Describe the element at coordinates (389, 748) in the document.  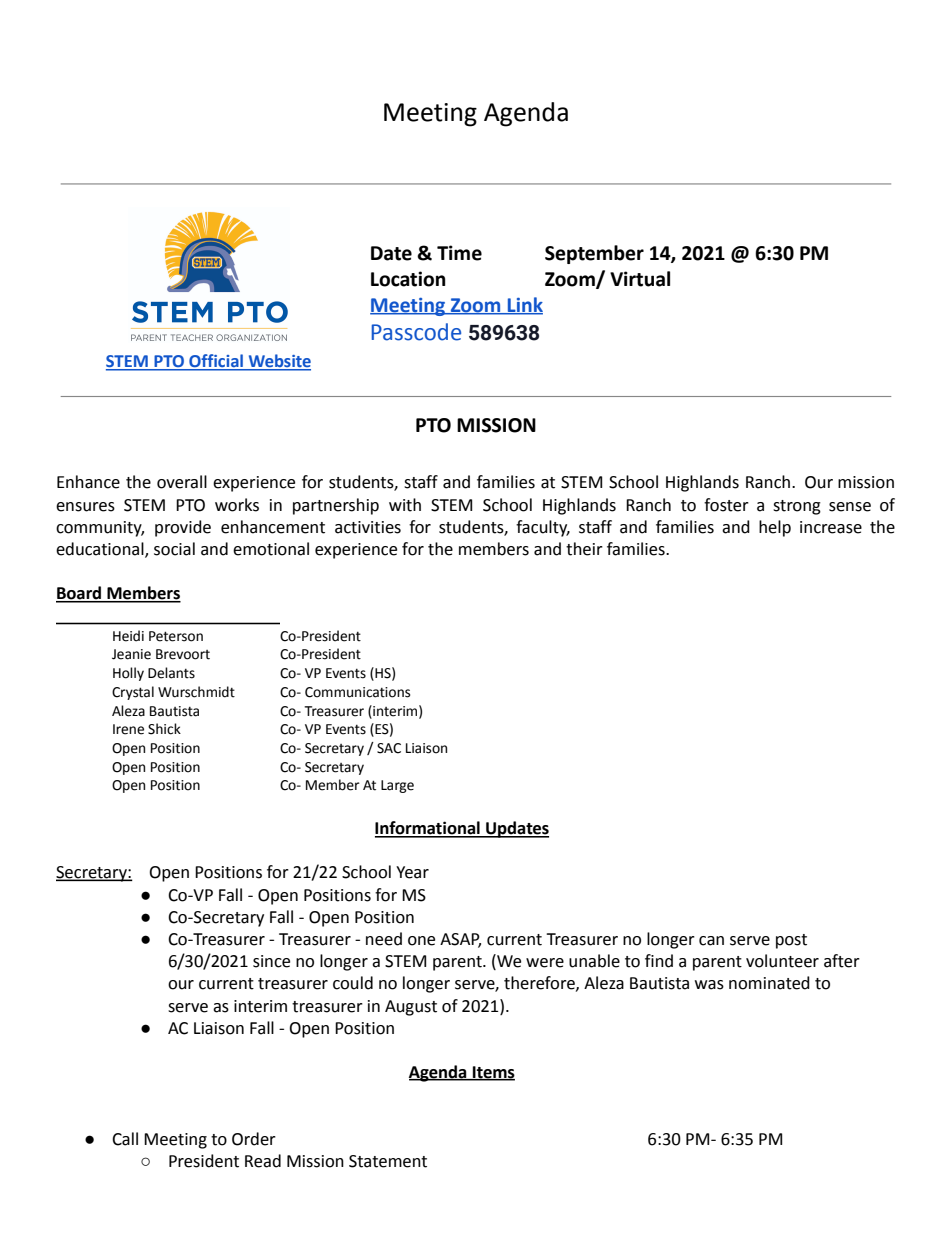
I see `SAC` at that location.
